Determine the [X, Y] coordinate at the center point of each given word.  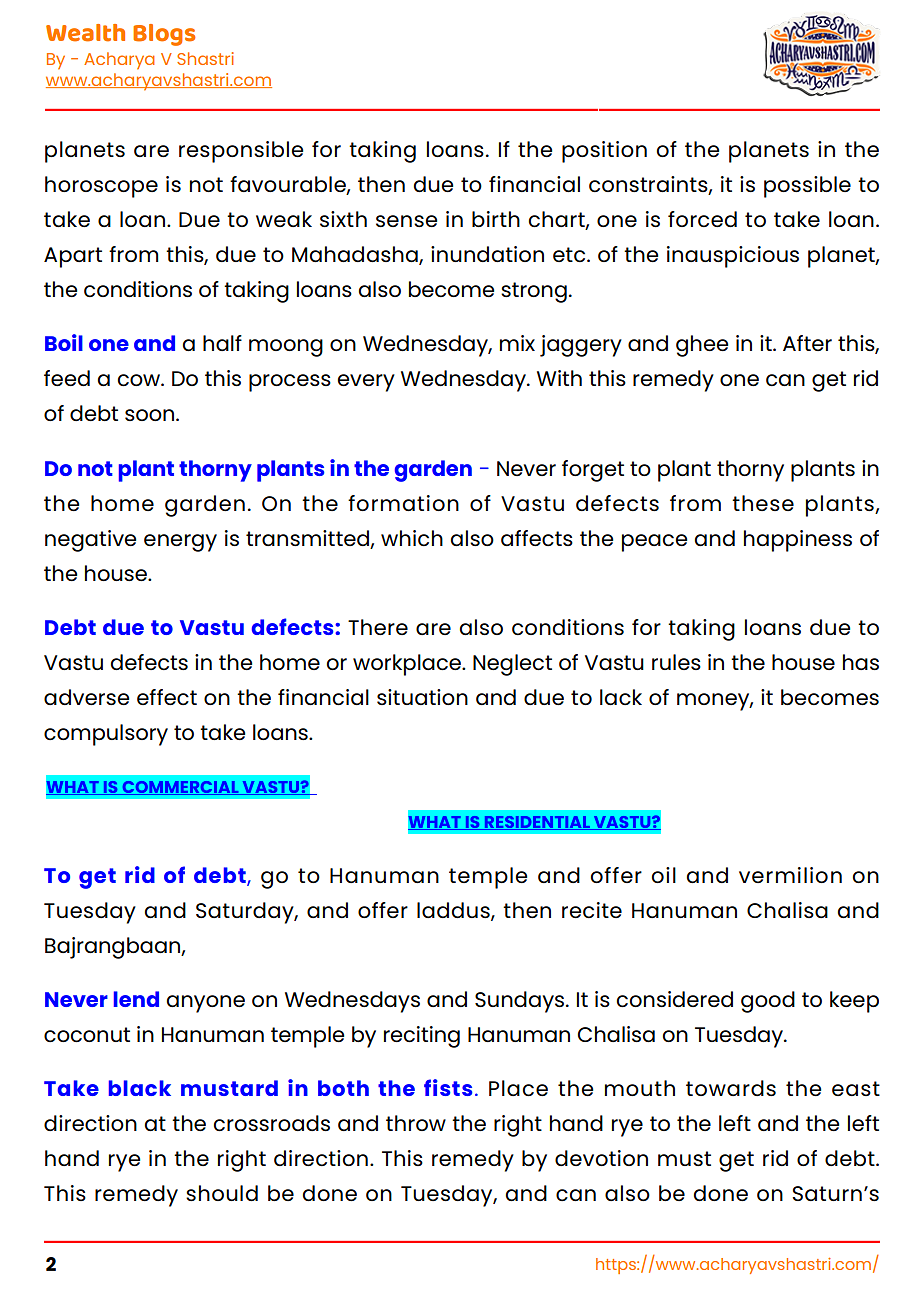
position [604, 152]
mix [517, 343]
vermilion [790, 875]
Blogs [164, 35]
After [807, 343]
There [378, 627]
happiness [798, 541]
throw [416, 1123]
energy [180, 543]
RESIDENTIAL [537, 823]
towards [731, 1088]
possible [807, 187]
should [222, 1193]
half [222, 343]
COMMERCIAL [180, 788]
